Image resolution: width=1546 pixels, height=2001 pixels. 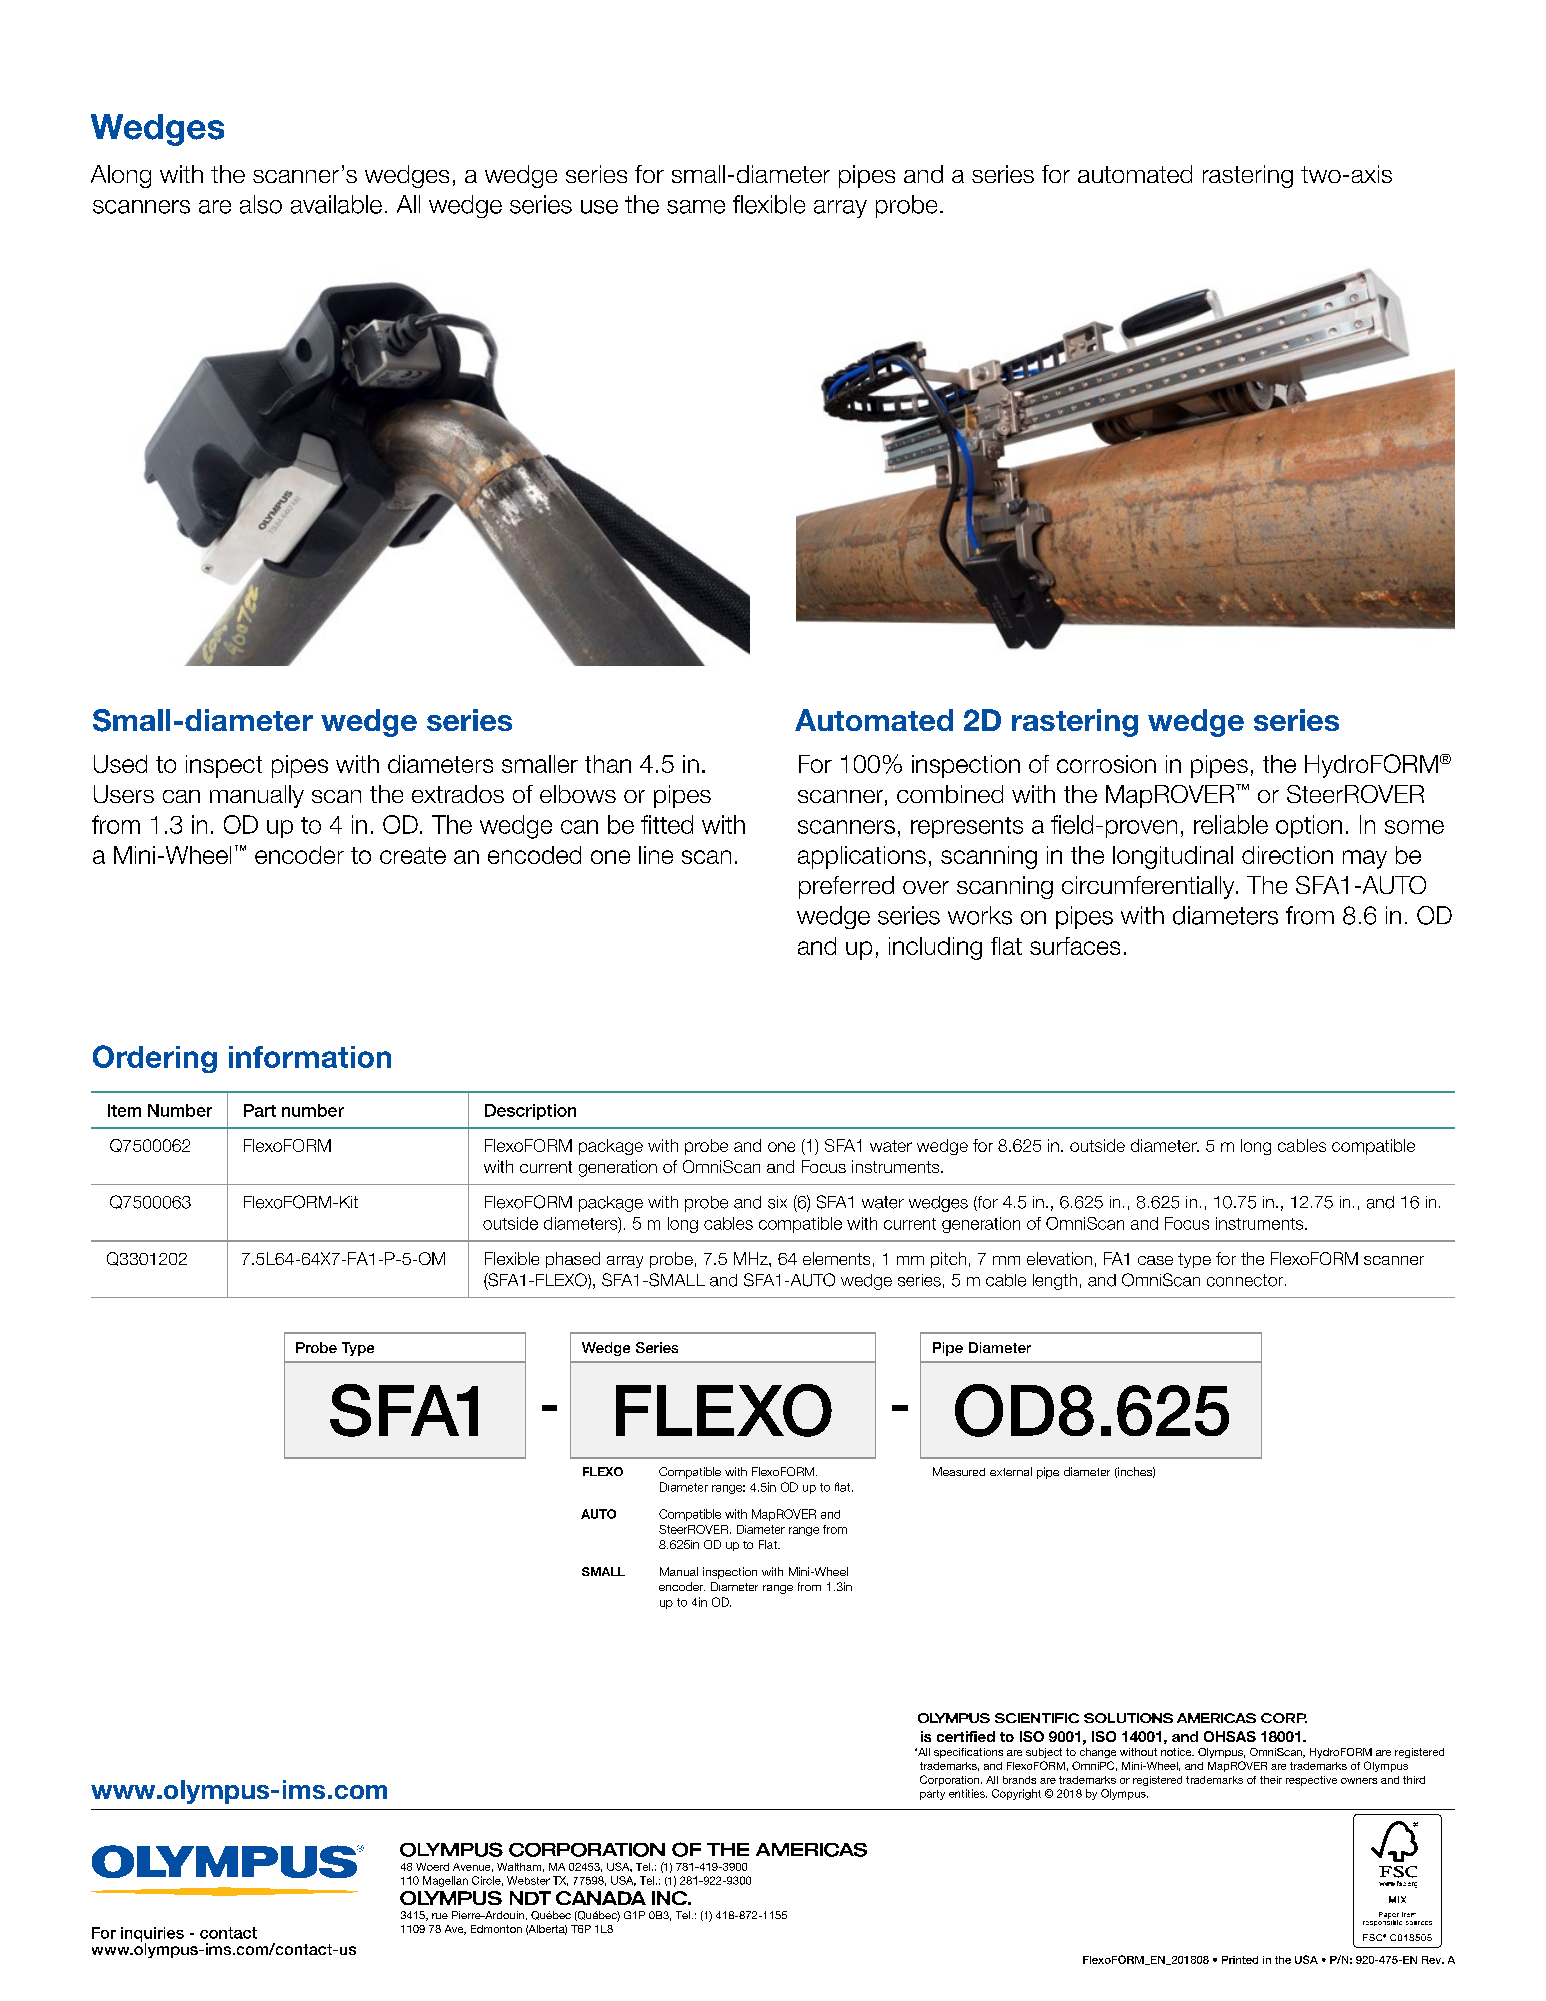 What do you see at coordinates (667, 824) in the image?
I see `fitted` at bounding box center [667, 824].
